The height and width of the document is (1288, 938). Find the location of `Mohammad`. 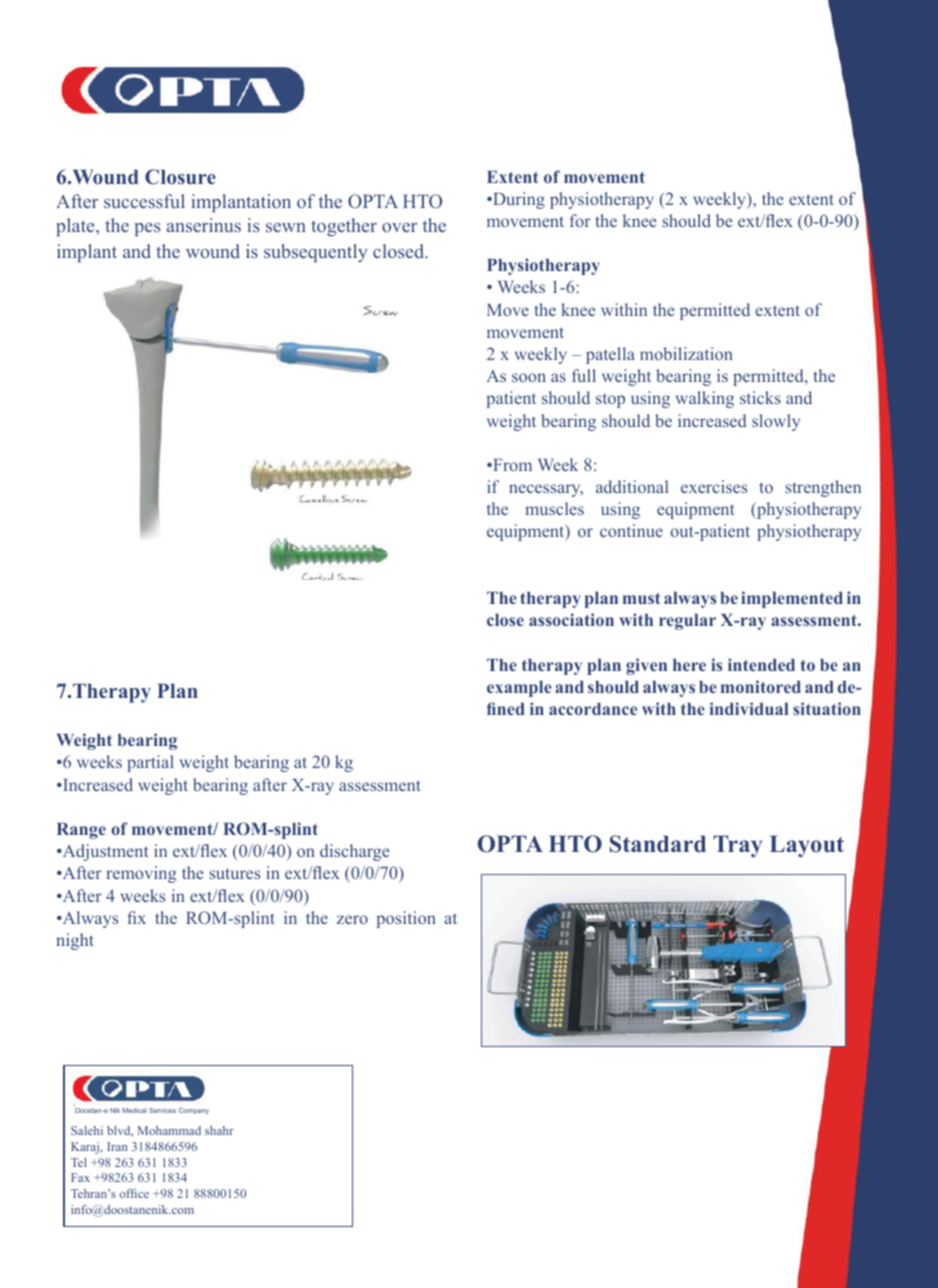

Mohammad is located at coordinates (169, 1130).
